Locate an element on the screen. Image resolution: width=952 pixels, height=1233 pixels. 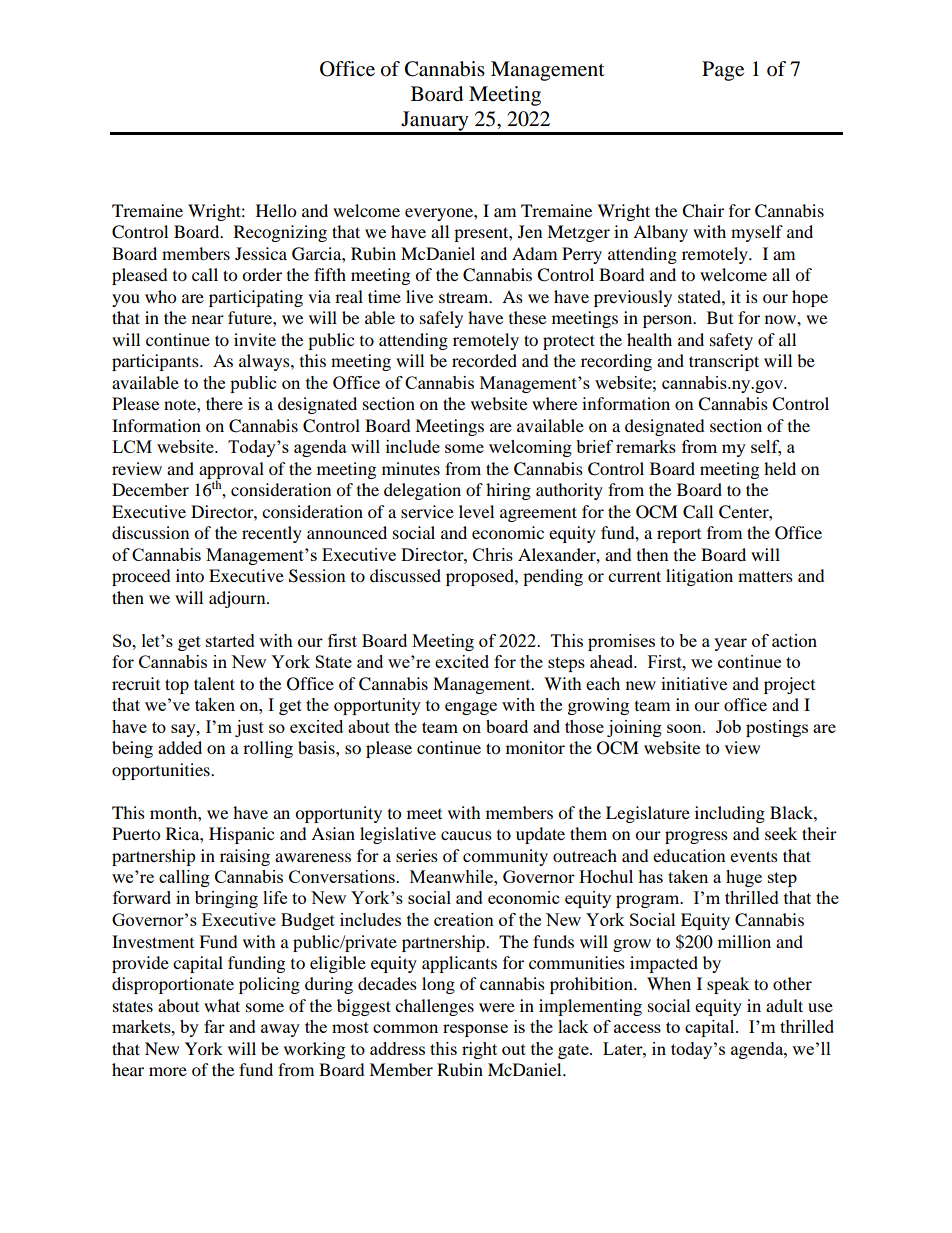
far is located at coordinates (214, 1026).
